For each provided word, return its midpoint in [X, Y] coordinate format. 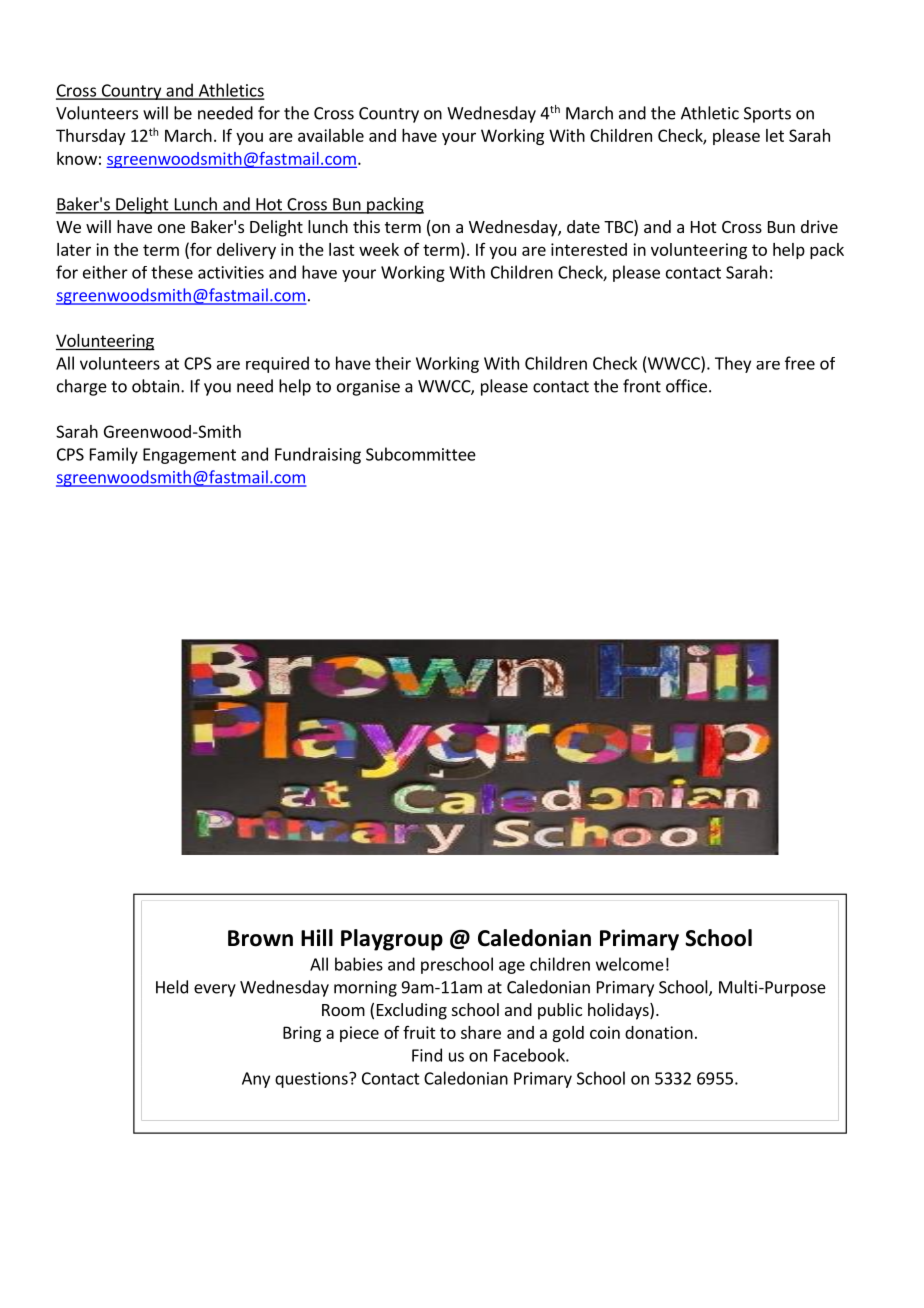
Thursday [90, 137]
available [331, 135]
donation [659, 1032]
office [686, 386]
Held [172, 987]
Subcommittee [421, 454]
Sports [767, 115]
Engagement [189, 456]
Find [427, 1055]
